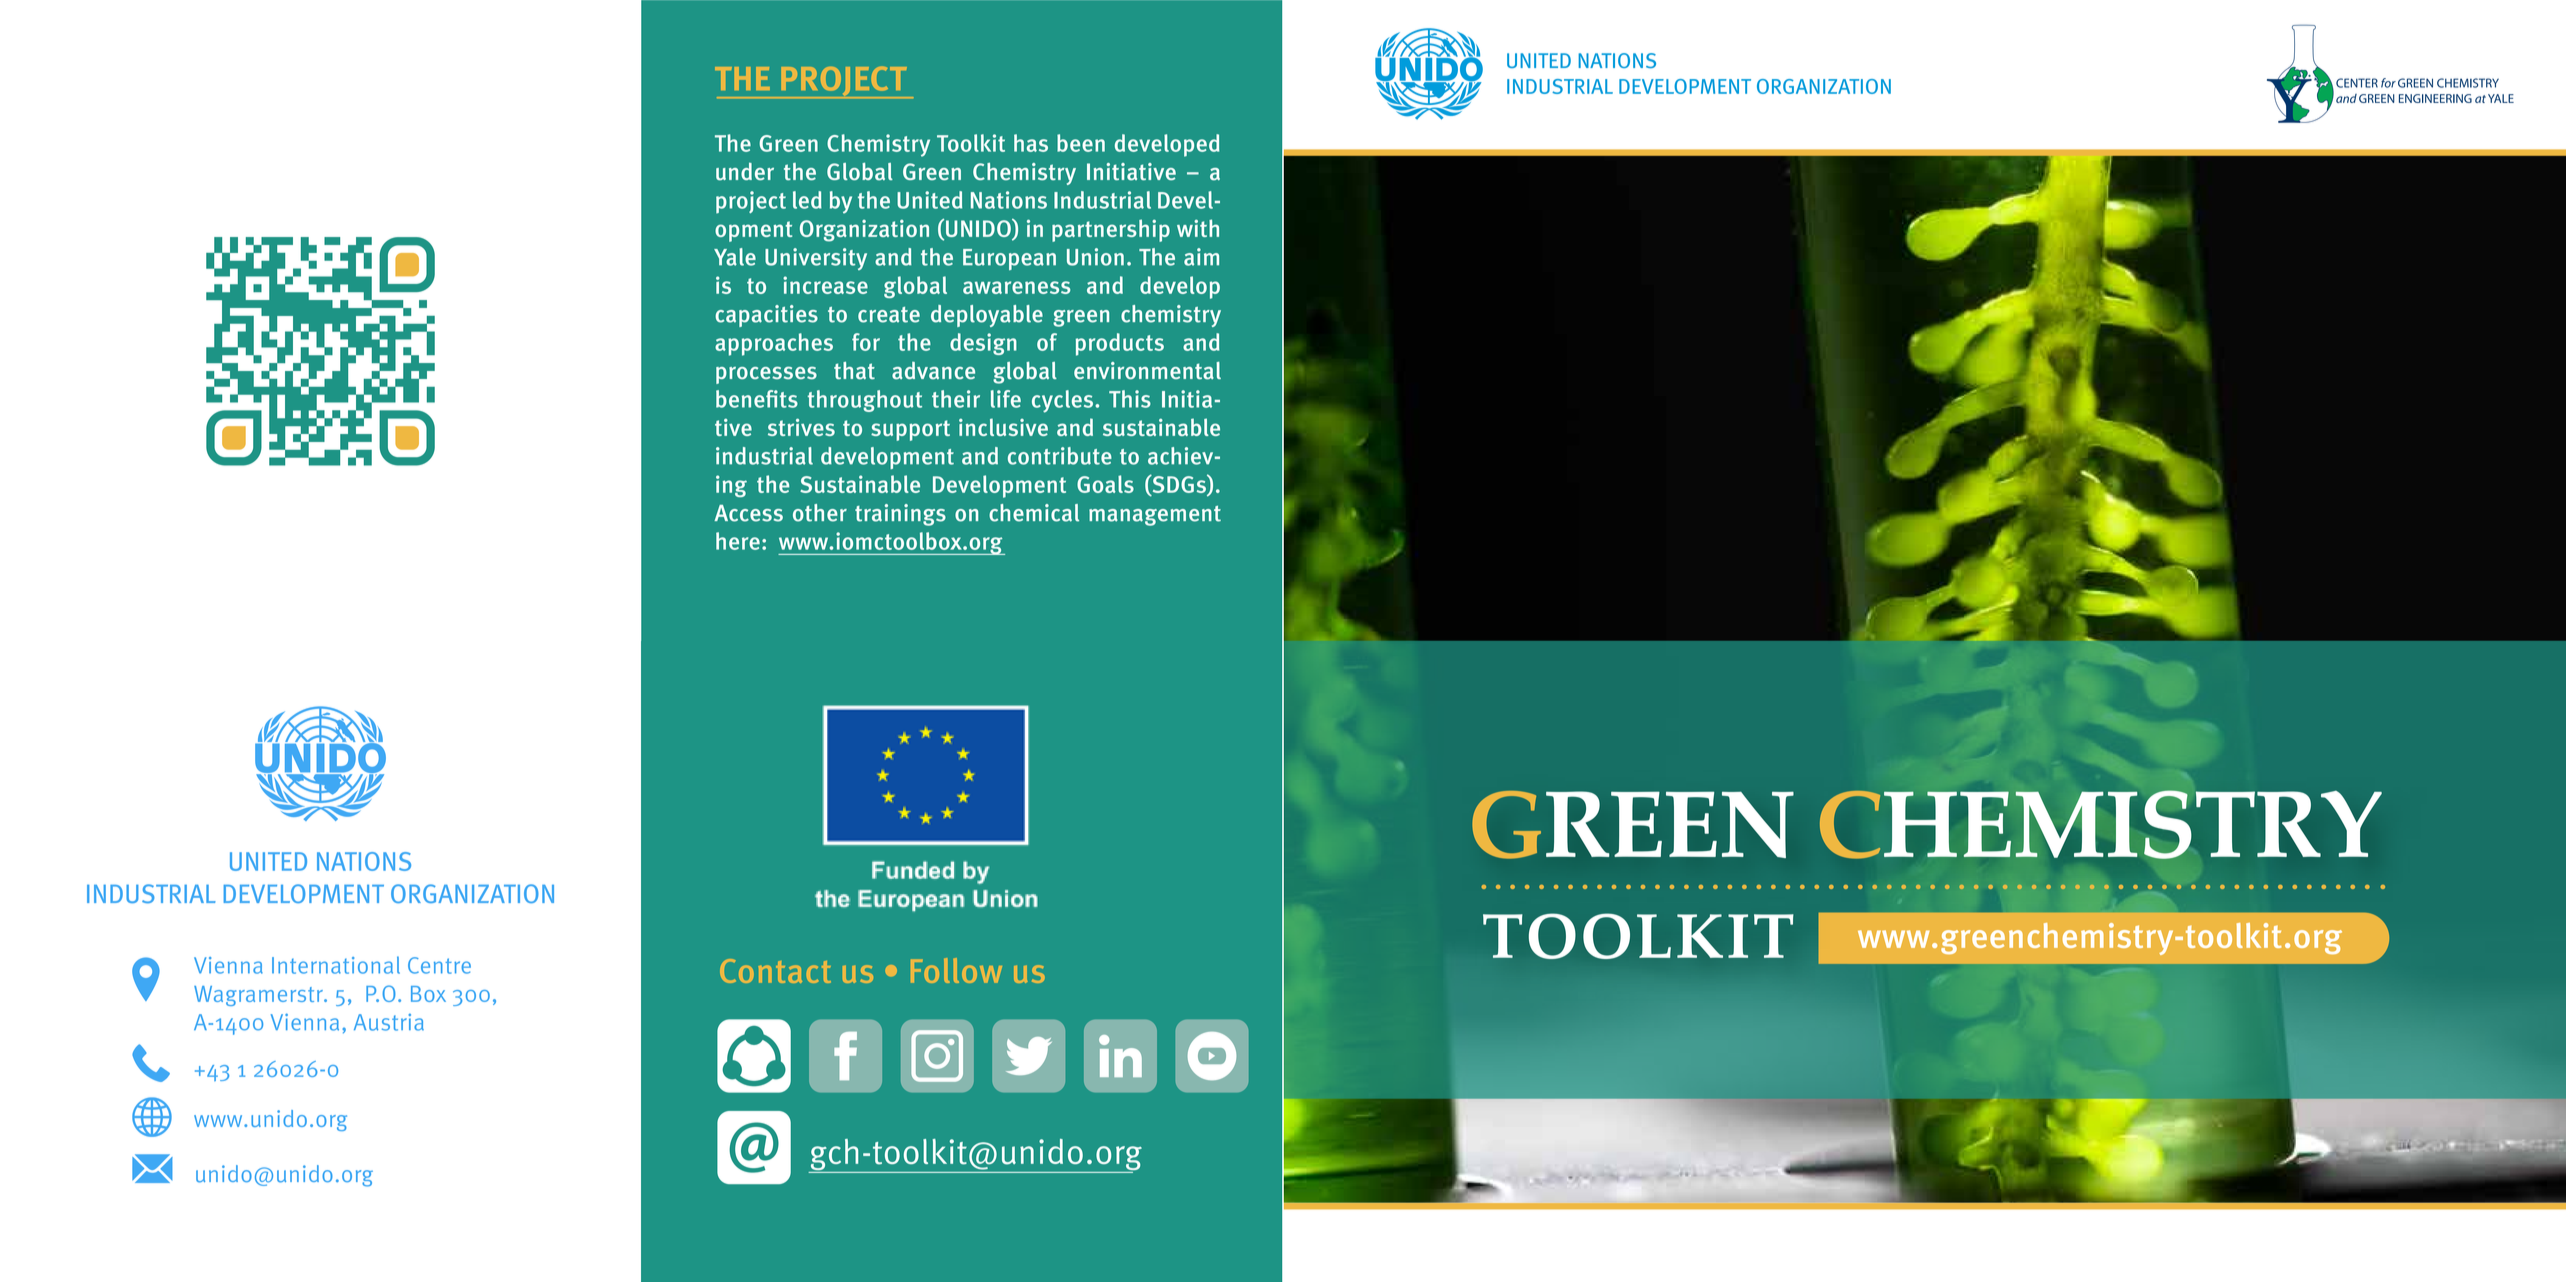 The width and height of the screenshot is (2566, 1282). Describe the element at coordinates (1034, 513) in the screenshot. I see `chemical` at that location.
